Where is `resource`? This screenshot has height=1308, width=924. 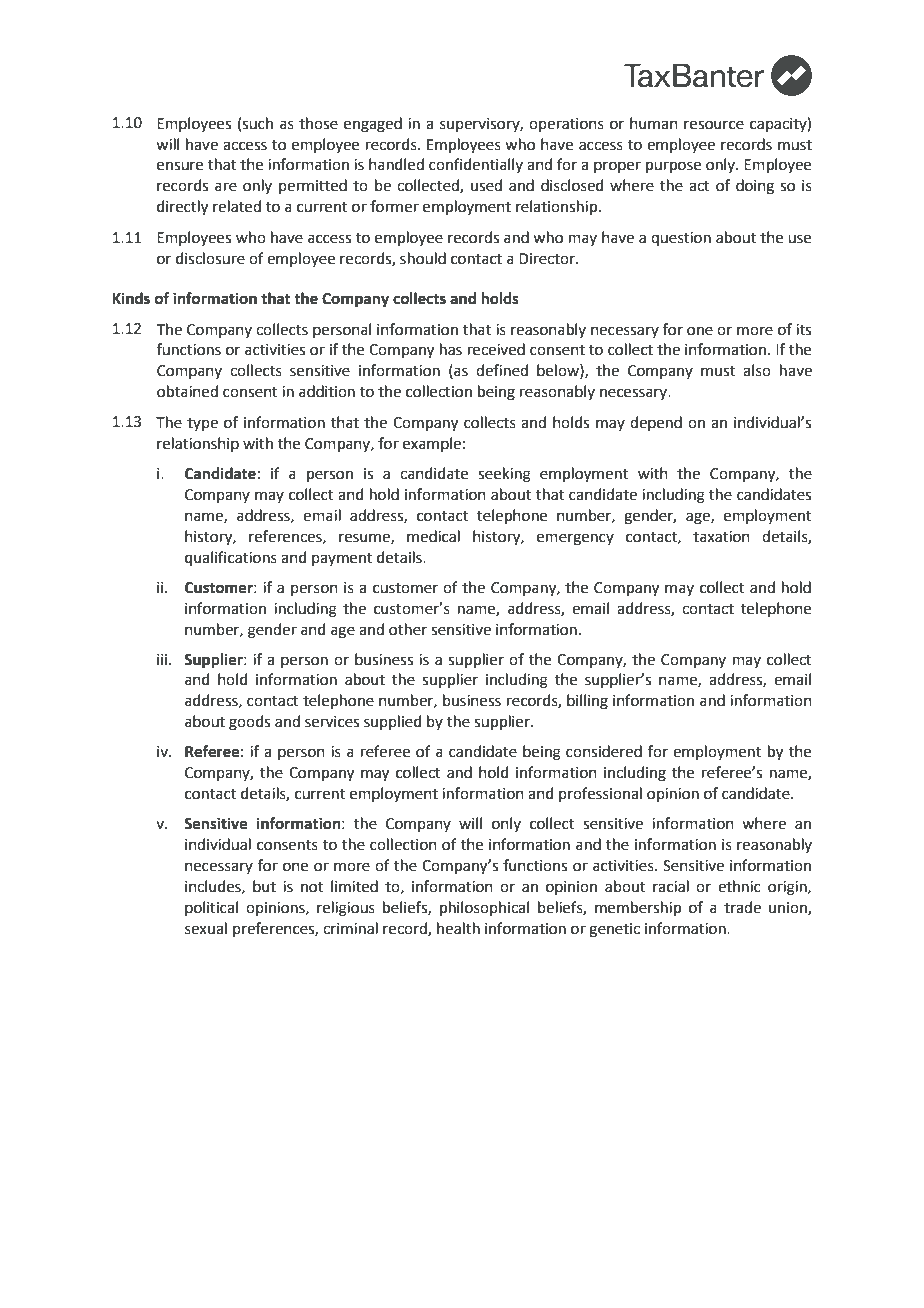
resource is located at coordinates (714, 125).
